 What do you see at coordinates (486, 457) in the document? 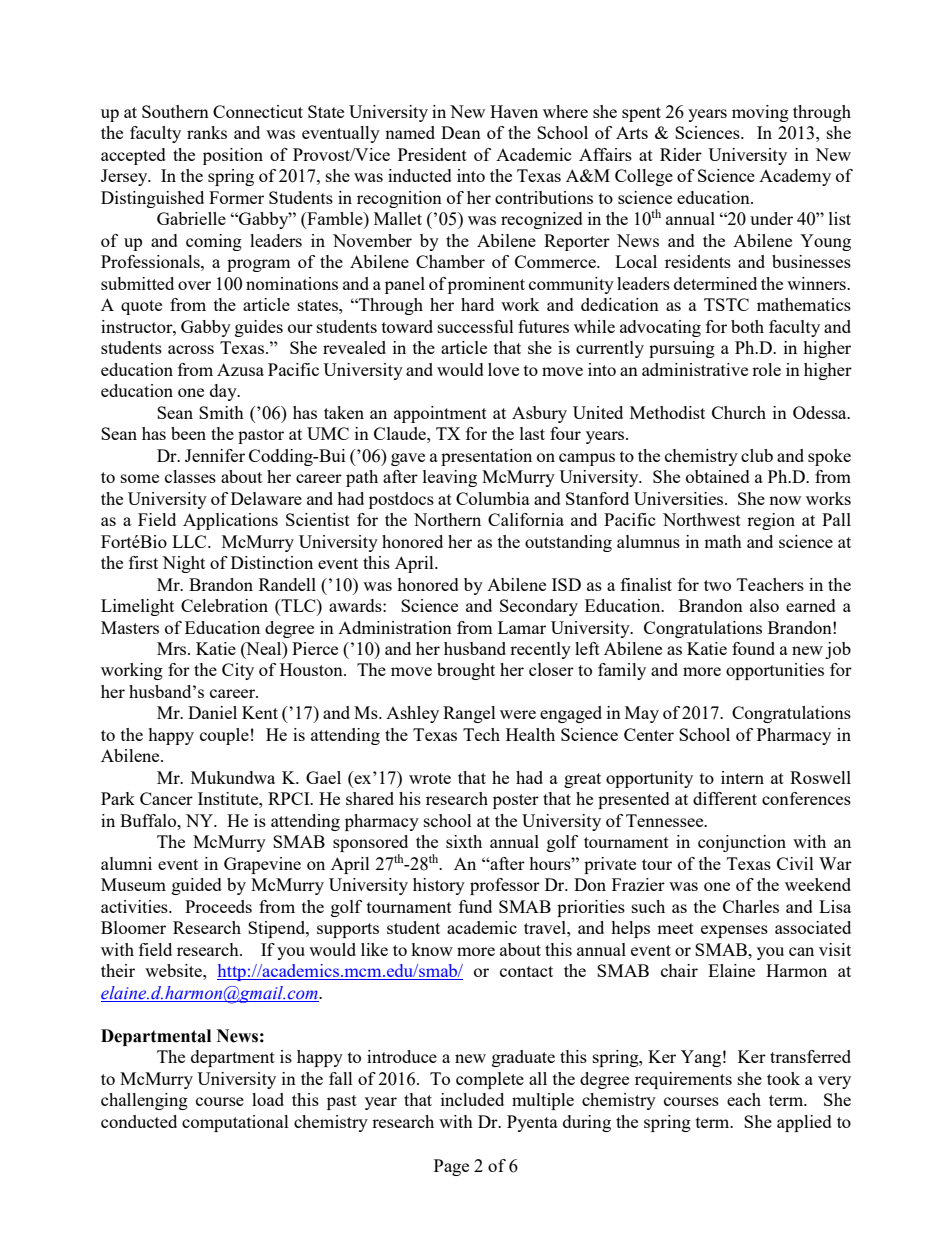
I see `presentation` at bounding box center [486, 457].
